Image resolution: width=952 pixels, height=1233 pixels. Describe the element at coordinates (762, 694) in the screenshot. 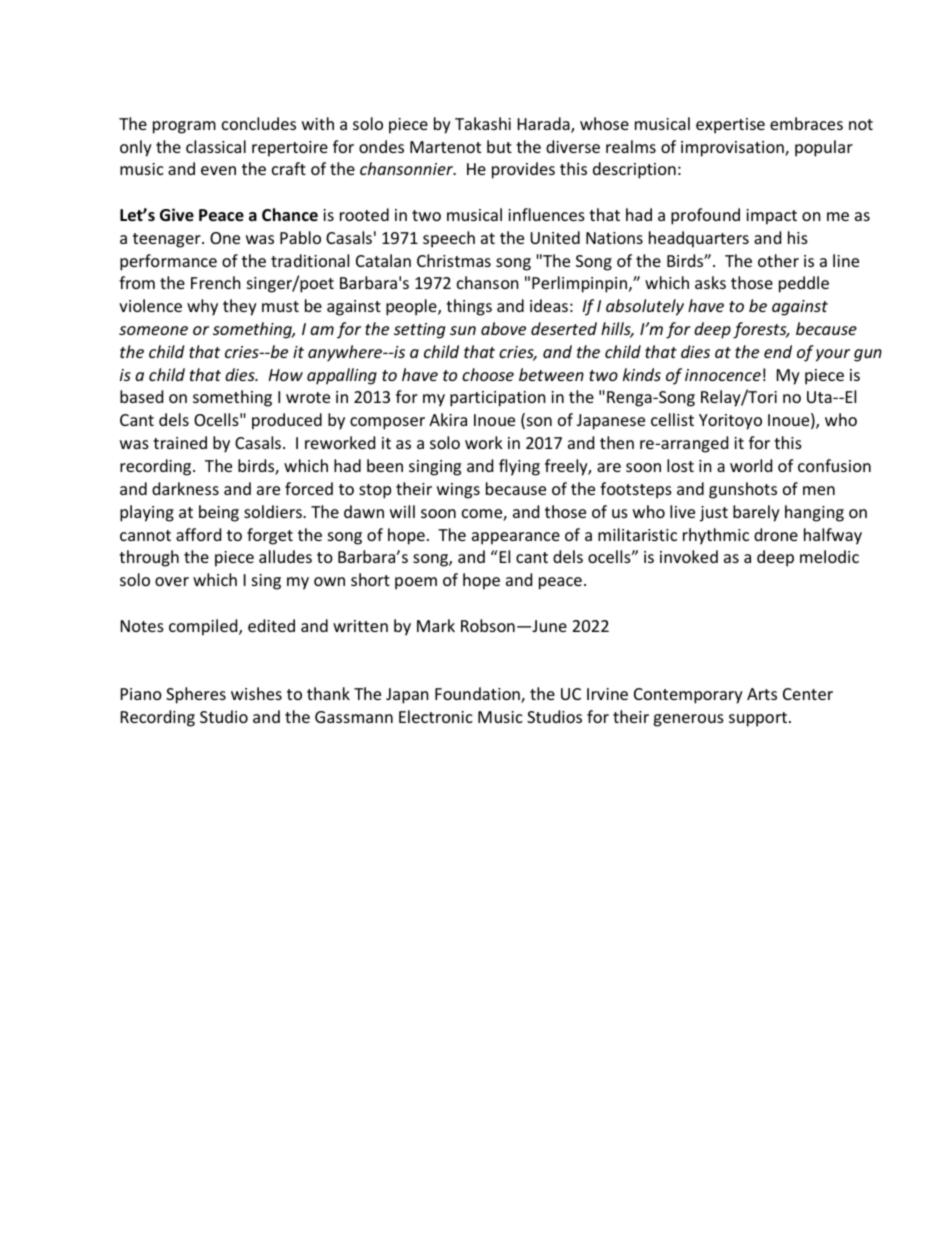

I see `Arts` at that location.
